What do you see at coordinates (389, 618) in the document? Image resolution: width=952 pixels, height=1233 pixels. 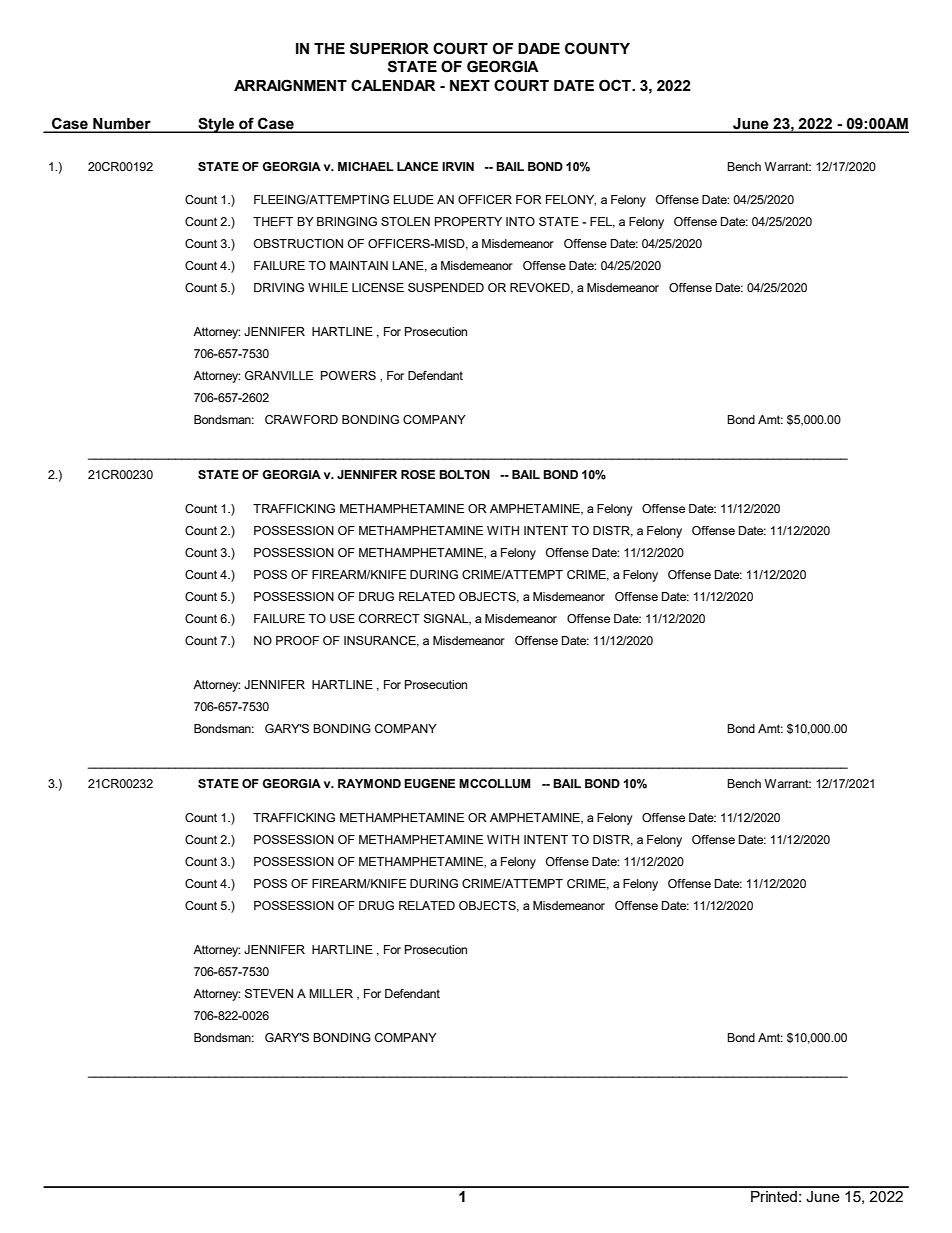 I see `CORRECT` at bounding box center [389, 618].
